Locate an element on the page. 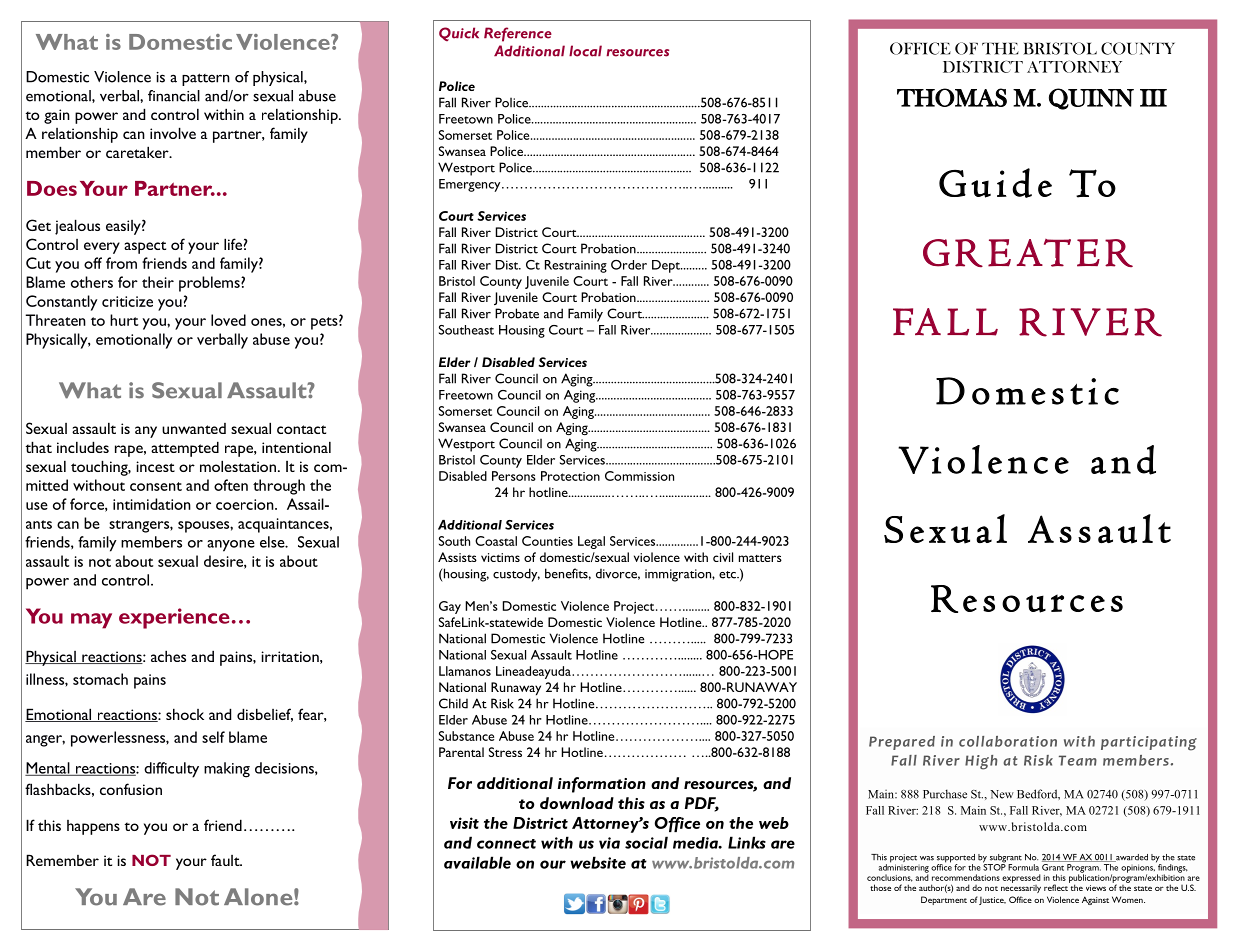  fault is located at coordinates (226, 860).
